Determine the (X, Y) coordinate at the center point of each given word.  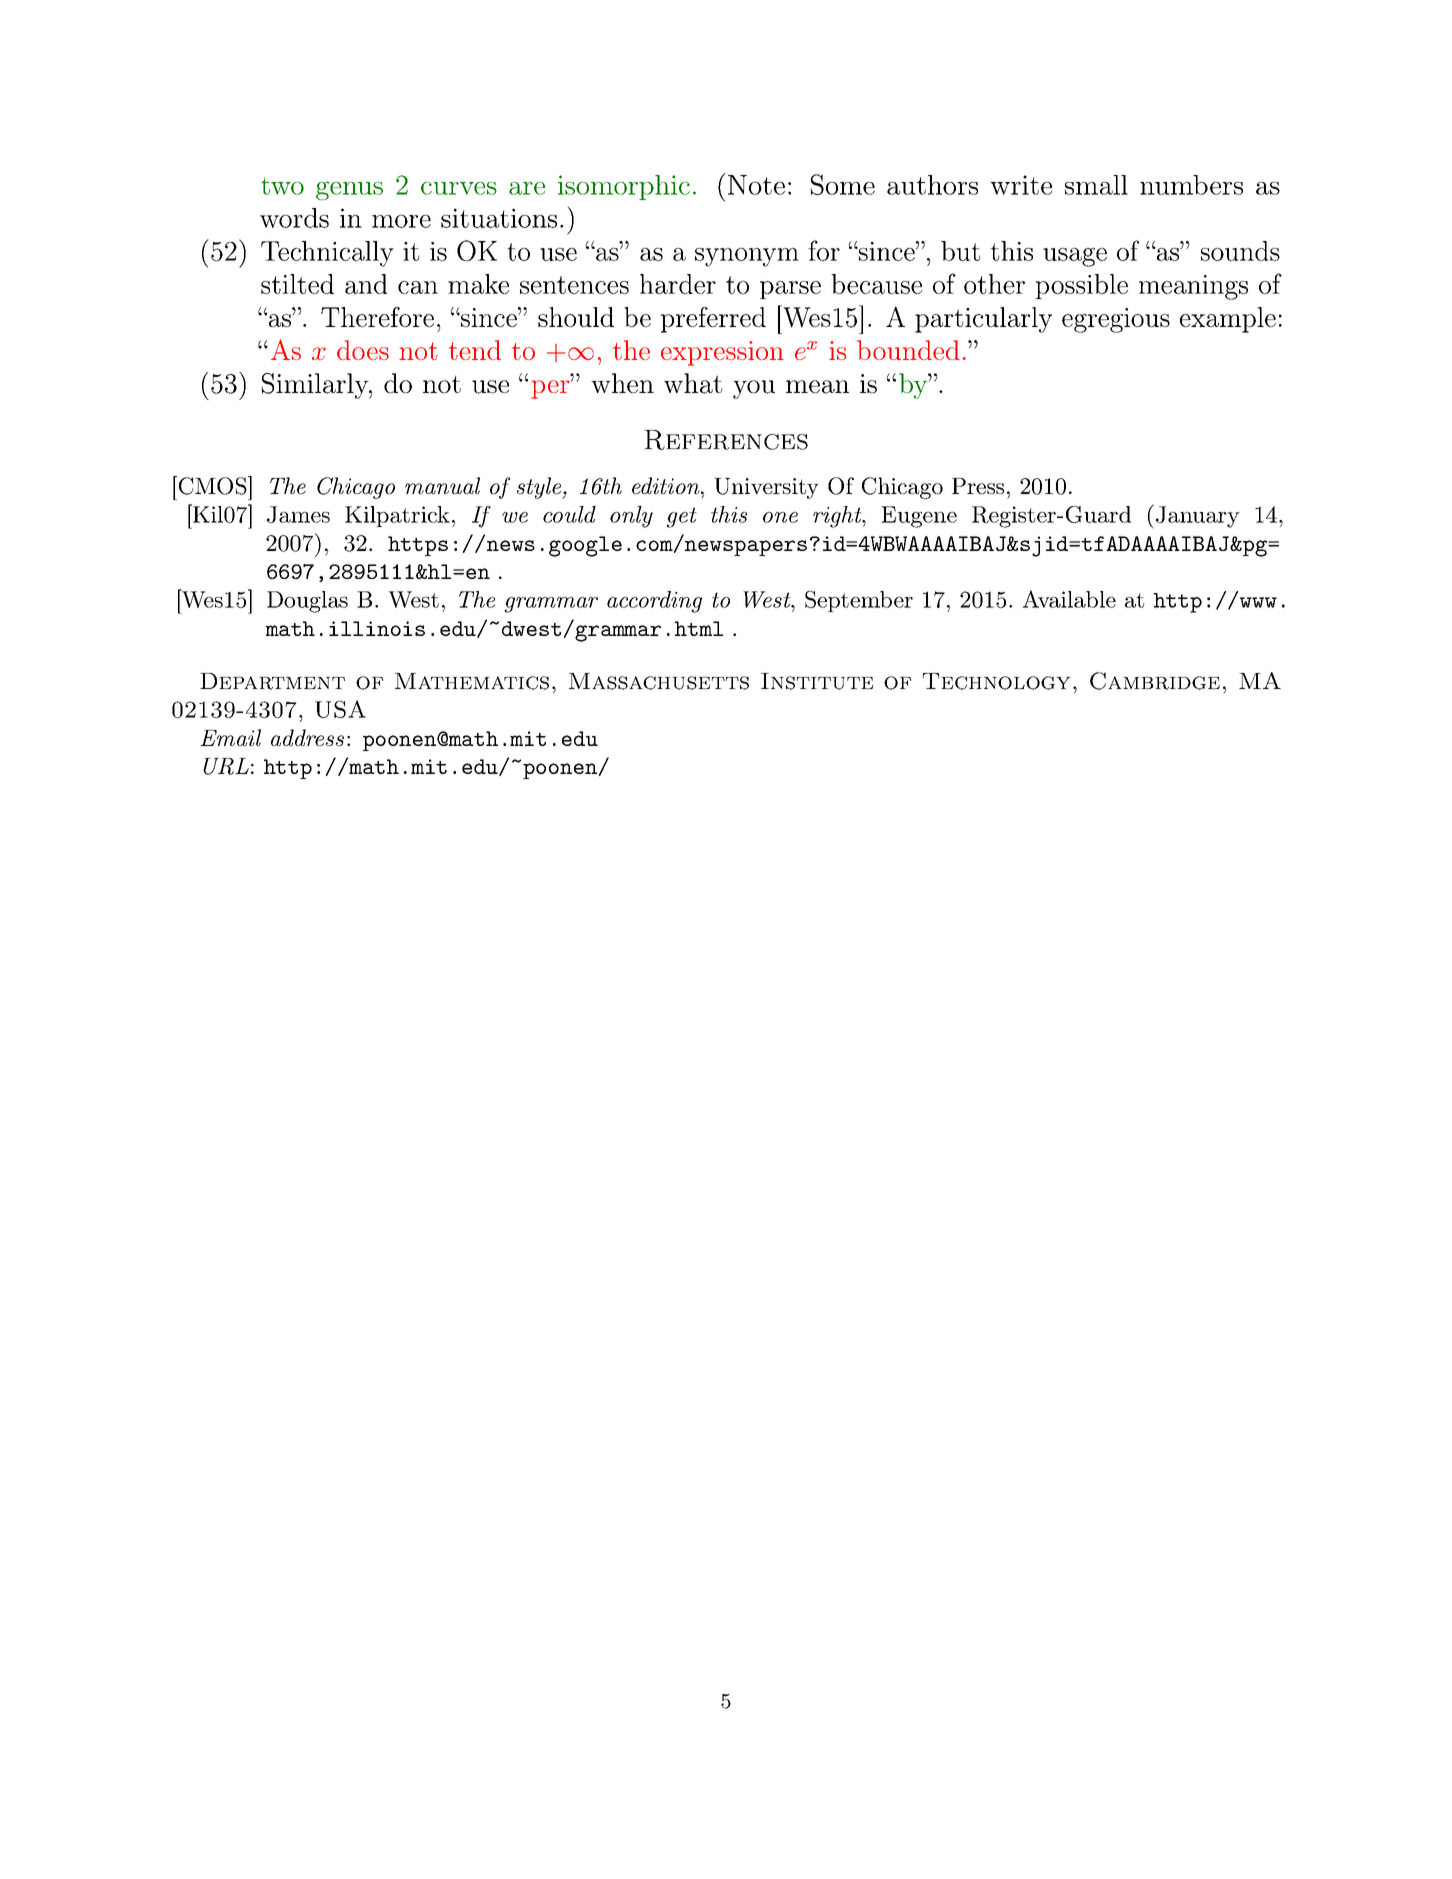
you (754, 389)
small (1096, 185)
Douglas (307, 602)
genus (349, 190)
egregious (1116, 320)
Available (1069, 599)
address (307, 737)
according (654, 602)
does (363, 350)
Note (756, 185)
